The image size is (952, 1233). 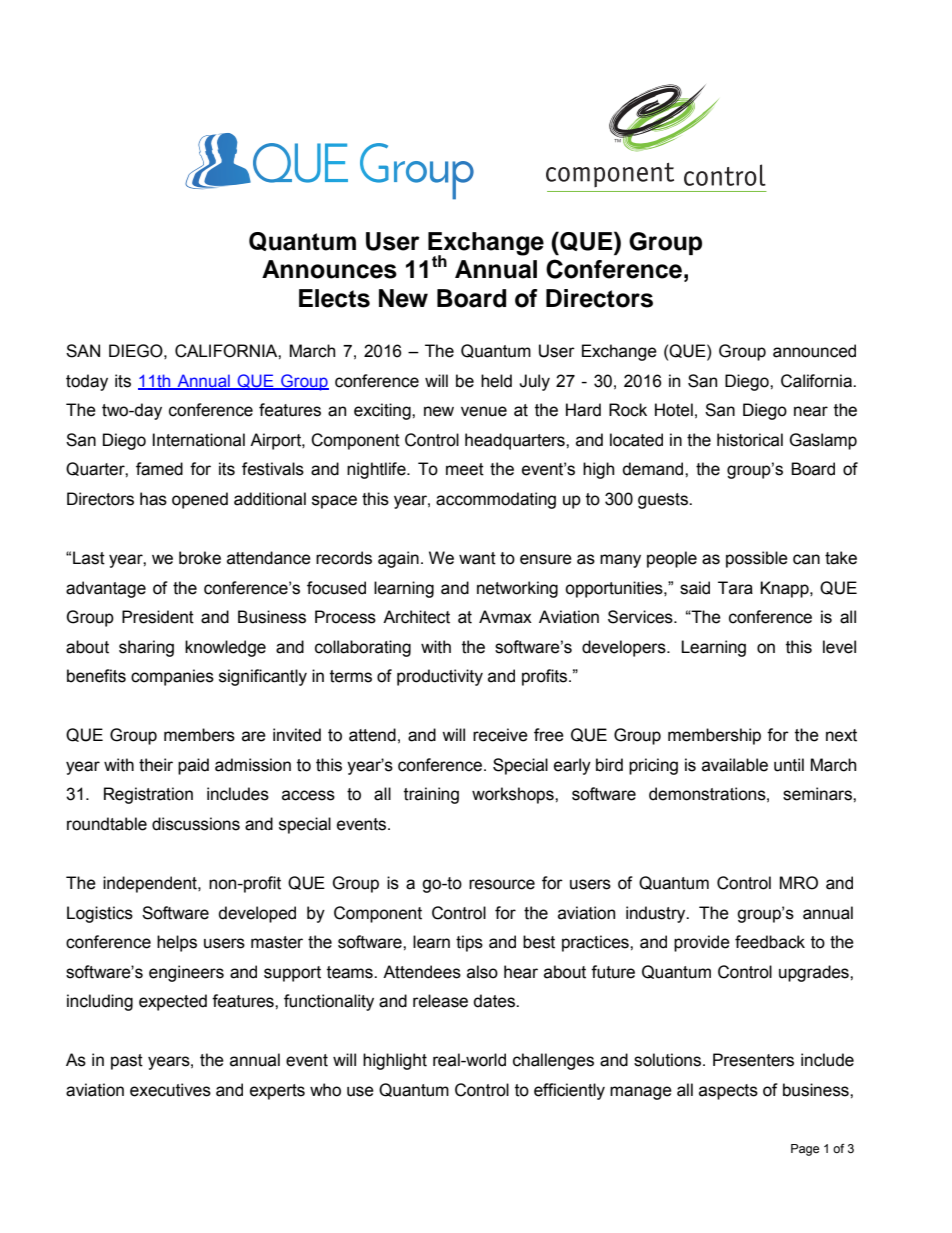 What do you see at coordinates (177, 943) in the screenshot?
I see `helps` at bounding box center [177, 943].
